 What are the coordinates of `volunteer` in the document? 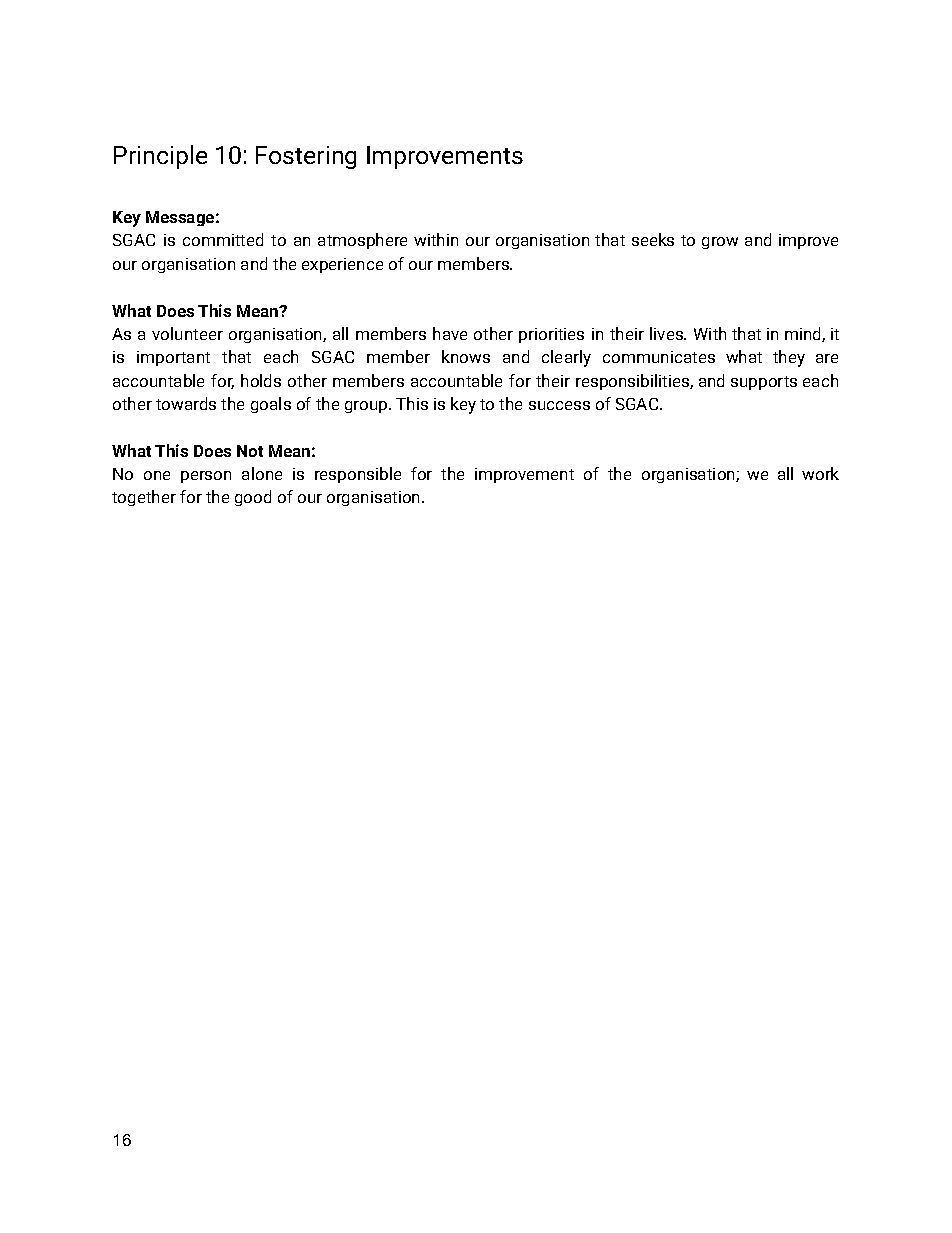 It's located at (187, 333).
